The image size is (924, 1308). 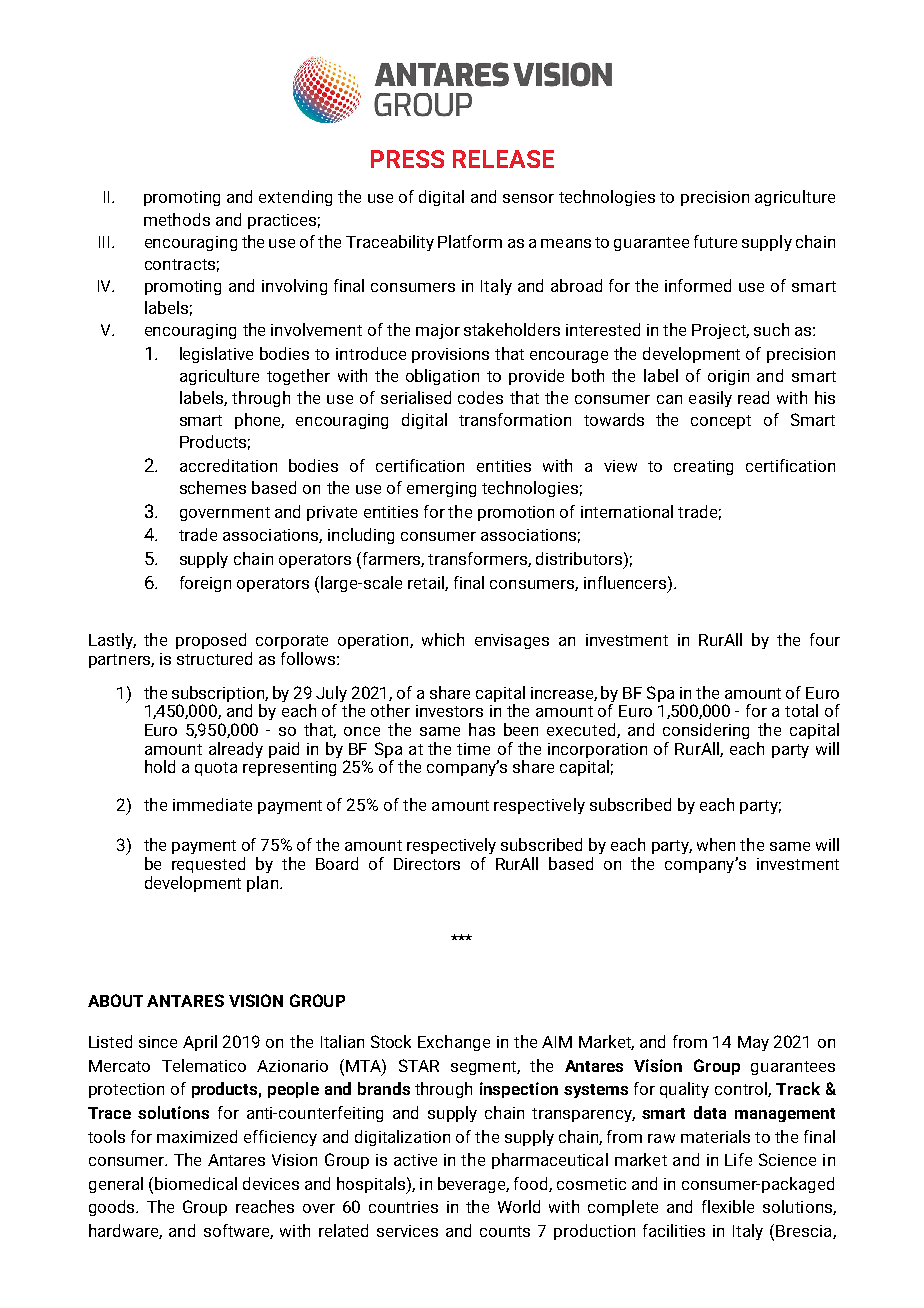 What do you see at coordinates (706, 731) in the screenshot?
I see `considering` at bounding box center [706, 731].
